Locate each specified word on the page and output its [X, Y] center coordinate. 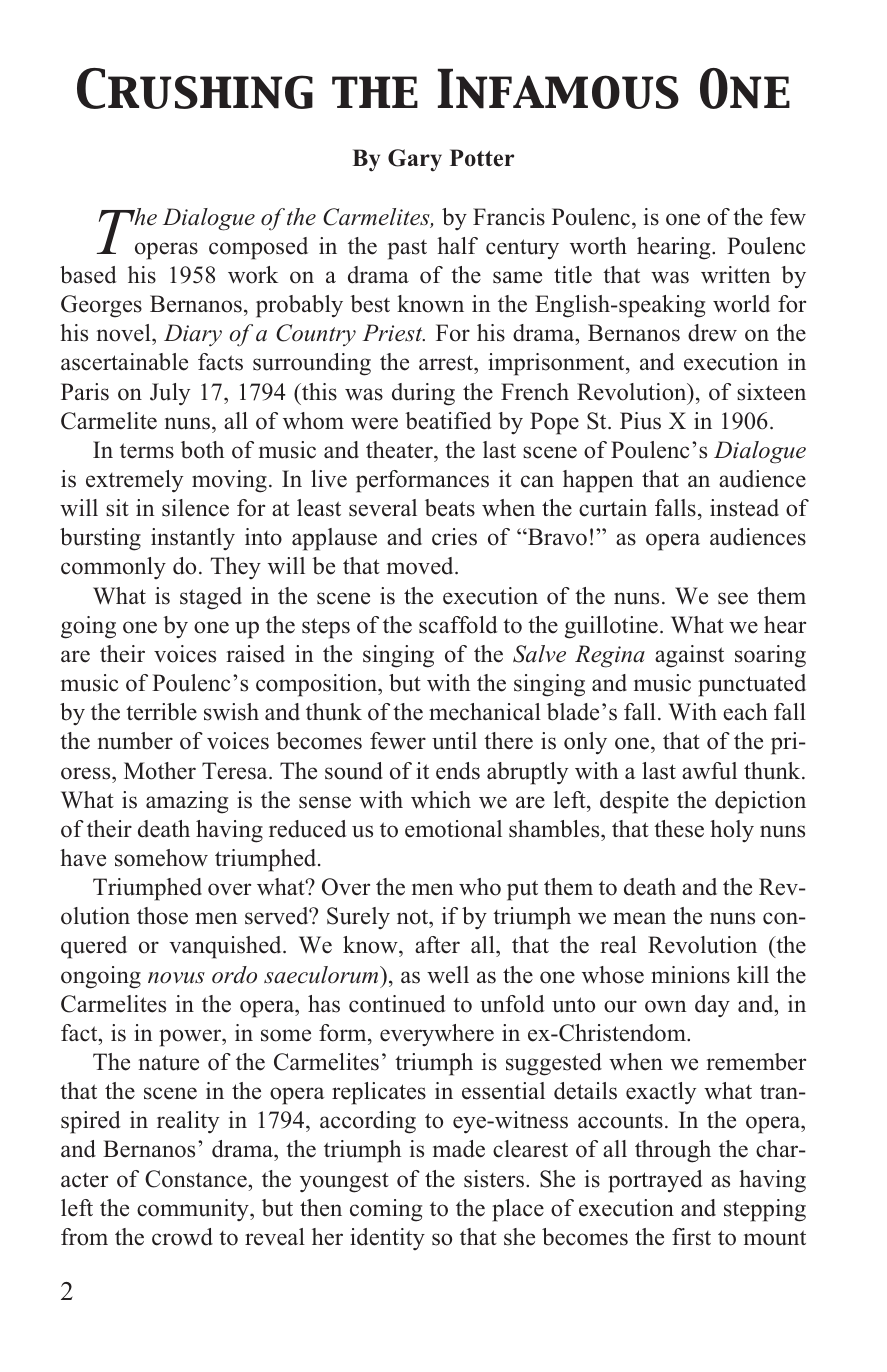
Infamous [558, 88]
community [194, 1210]
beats [450, 508]
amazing [187, 802]
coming [386, 1210]
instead [744, 508]
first [691, 1237]
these [679, 829]
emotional [453, 829]
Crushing [195, 88]
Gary [415, 160]
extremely [134, 481]
